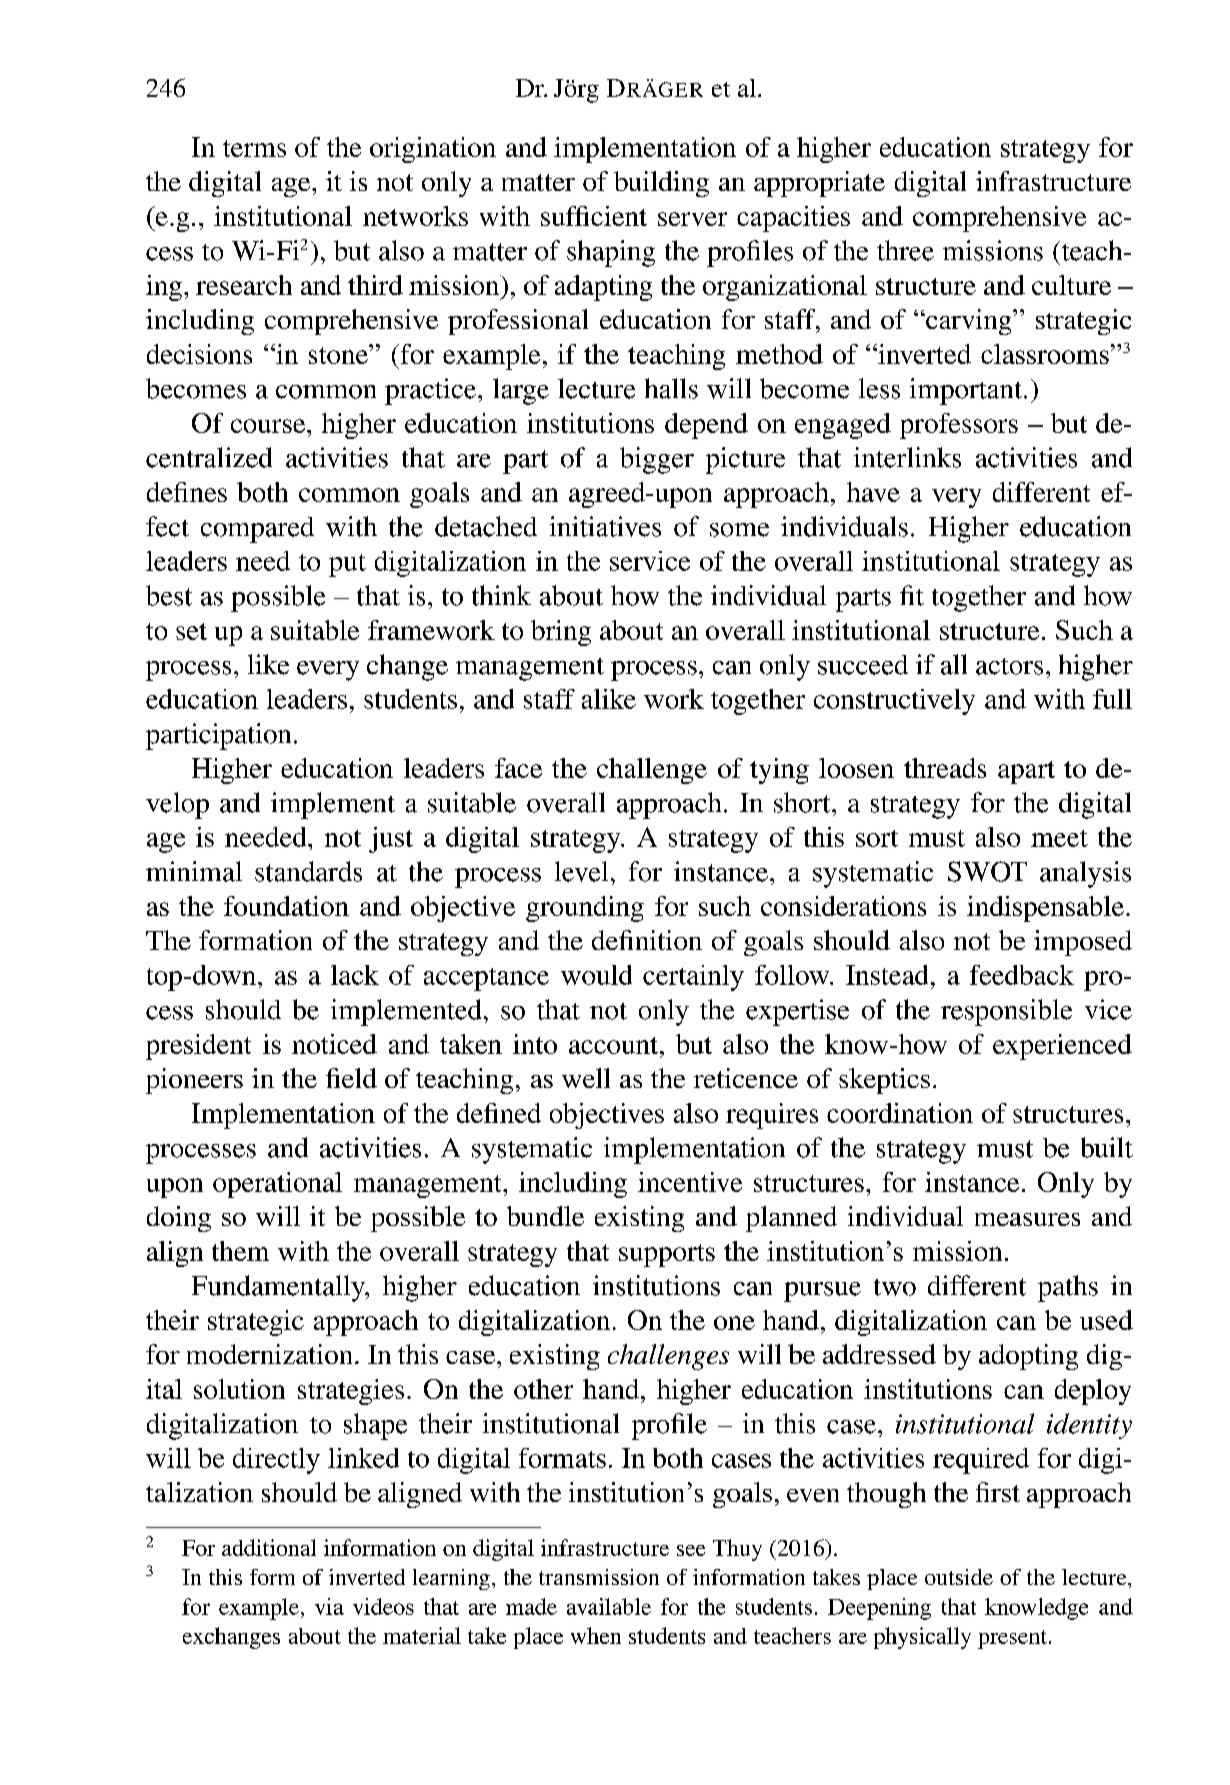 The image size is (1230, 1785). What do you see at coordinates (905, 250) in the image?
I see `three` at bounding box center [905, 250].
